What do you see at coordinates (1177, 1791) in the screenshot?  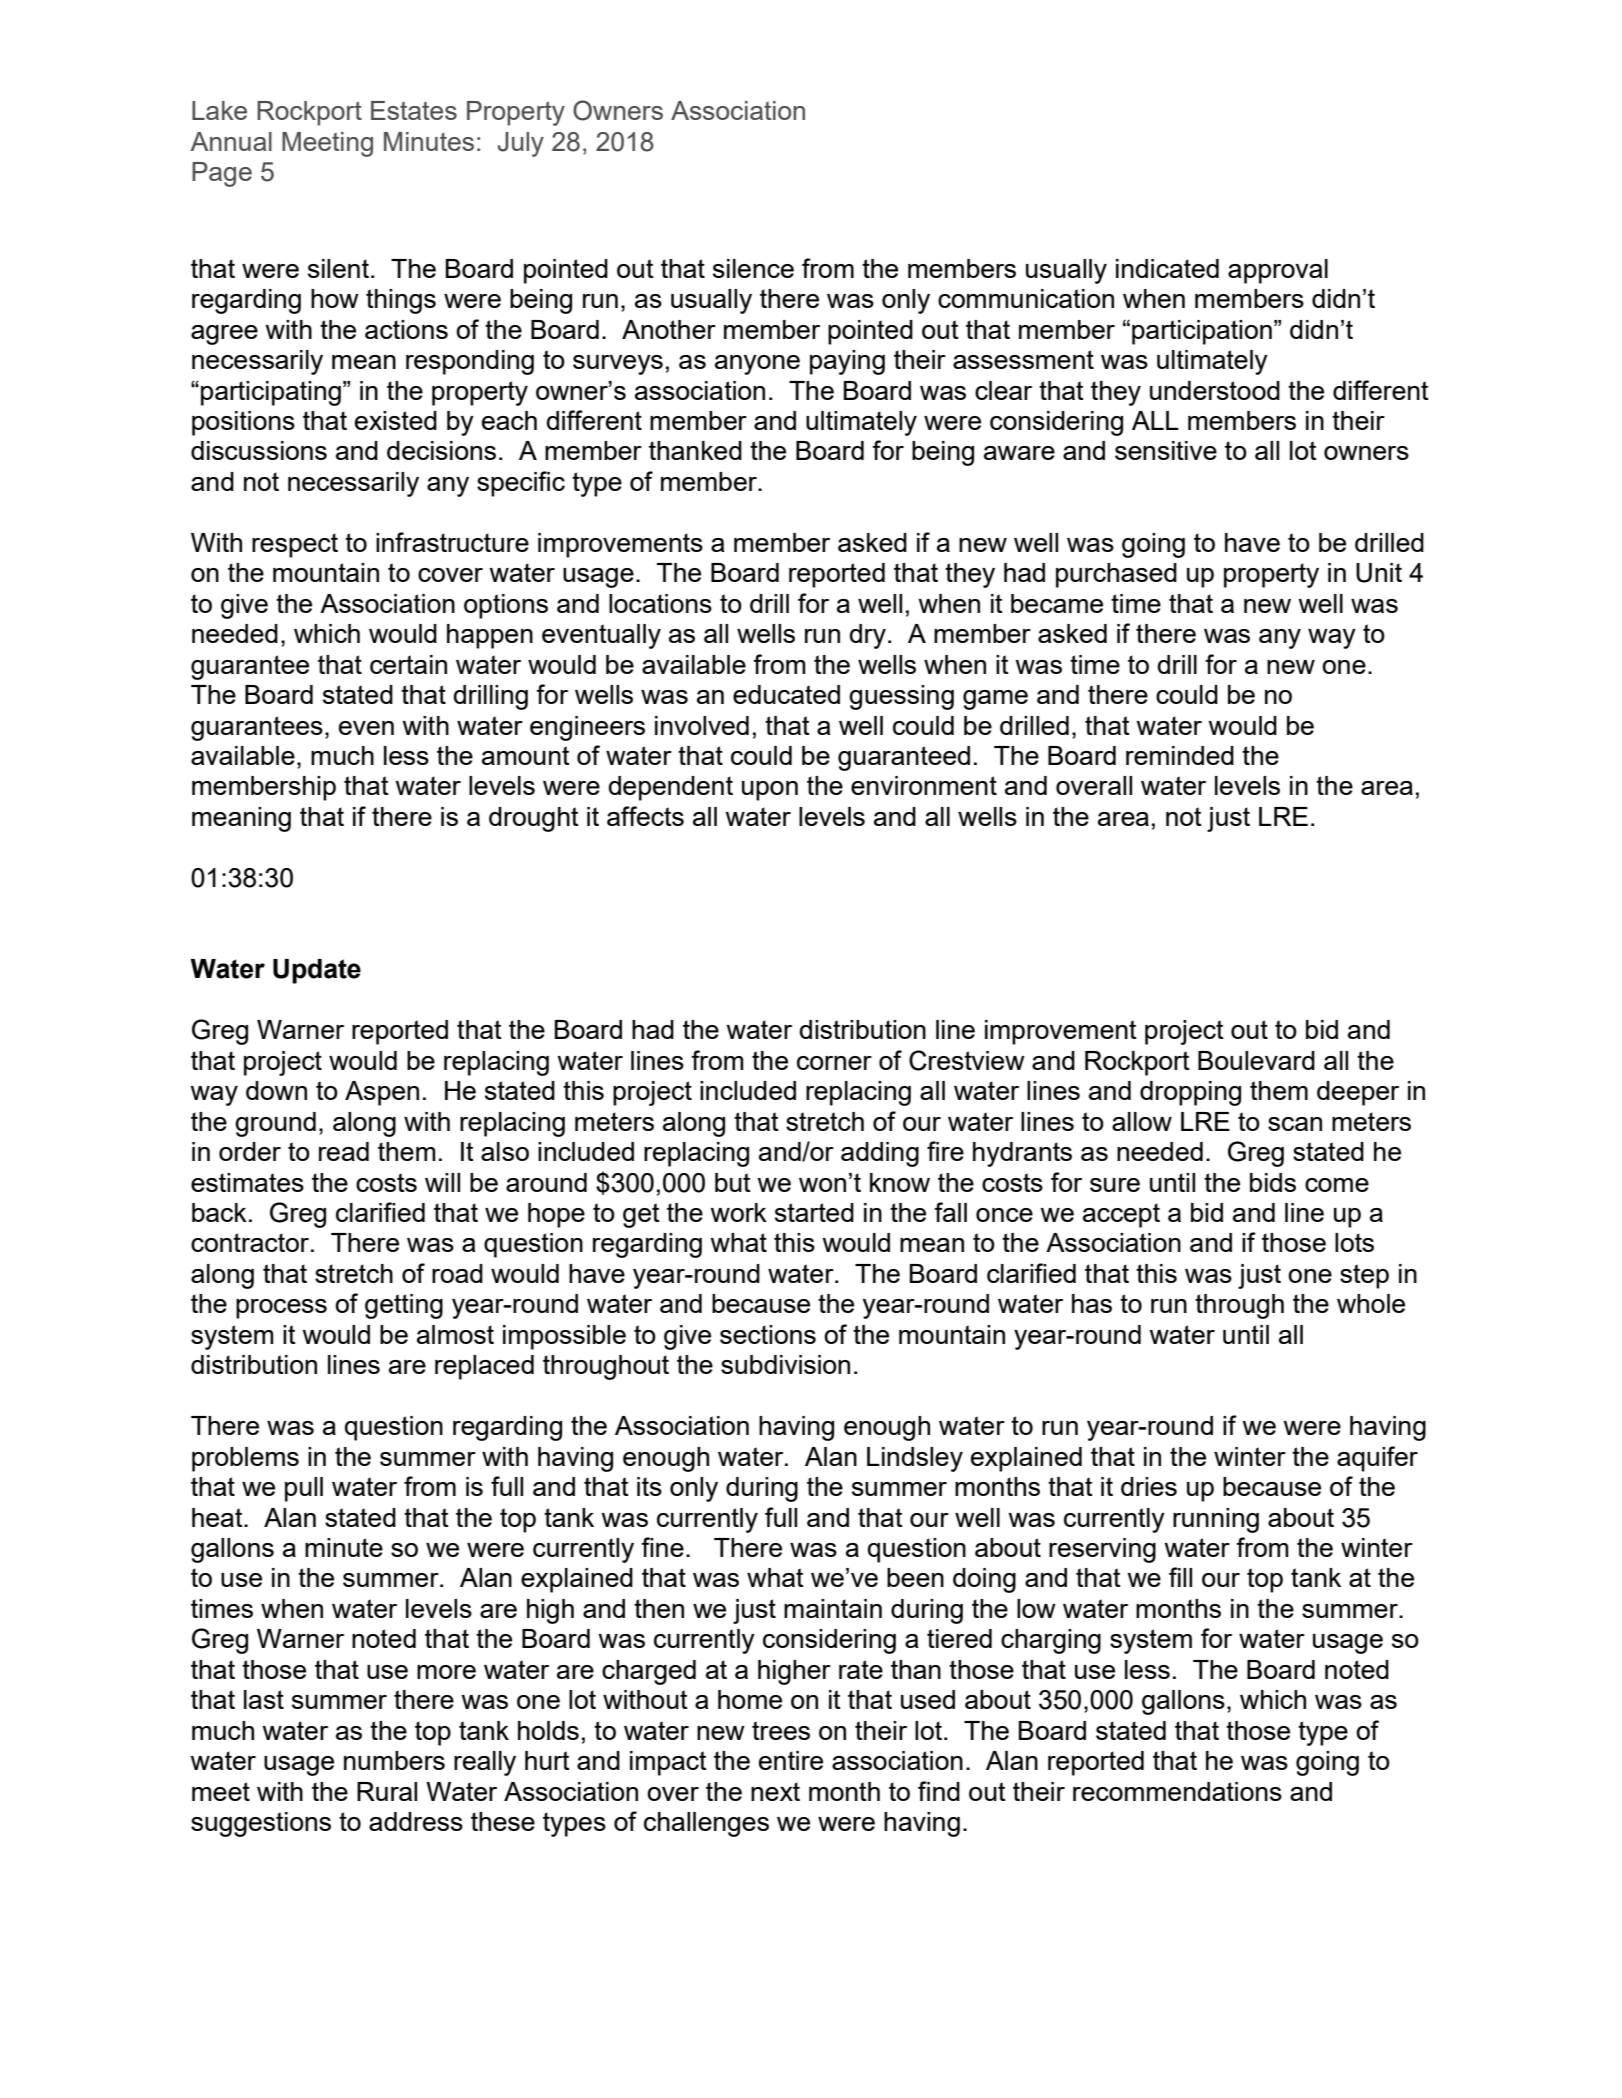 I see `recommendations` at bounding box center [1177, 1791].
